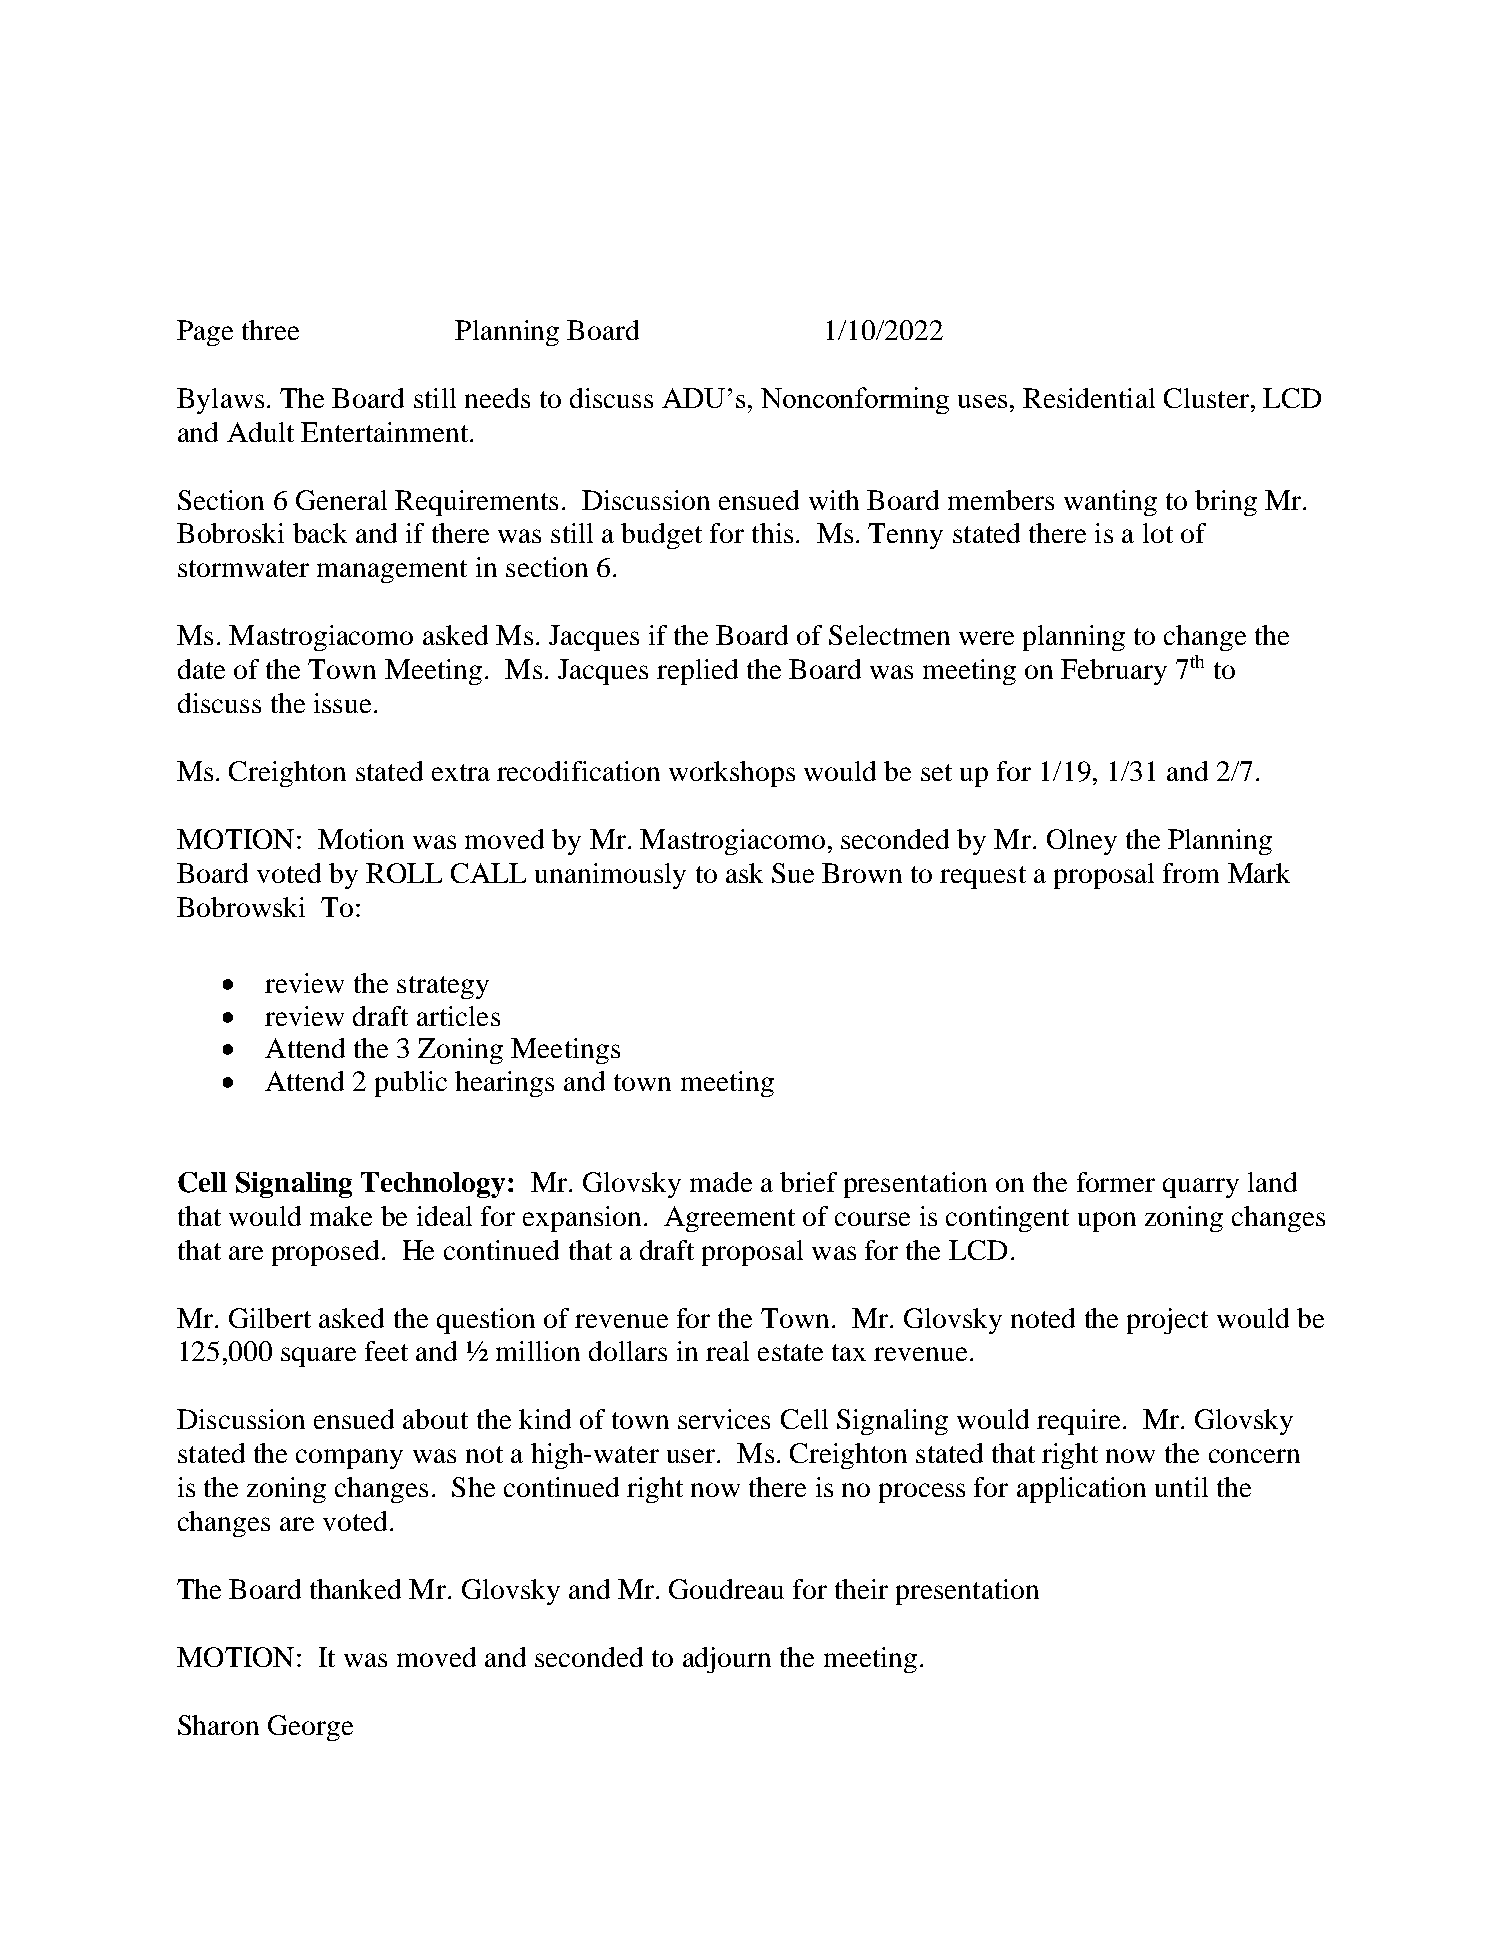 The width and height of the page is (1504, 1946). Describe the element at coordinates (855, 400) in the page. I see `Nonconforming` at that location.
